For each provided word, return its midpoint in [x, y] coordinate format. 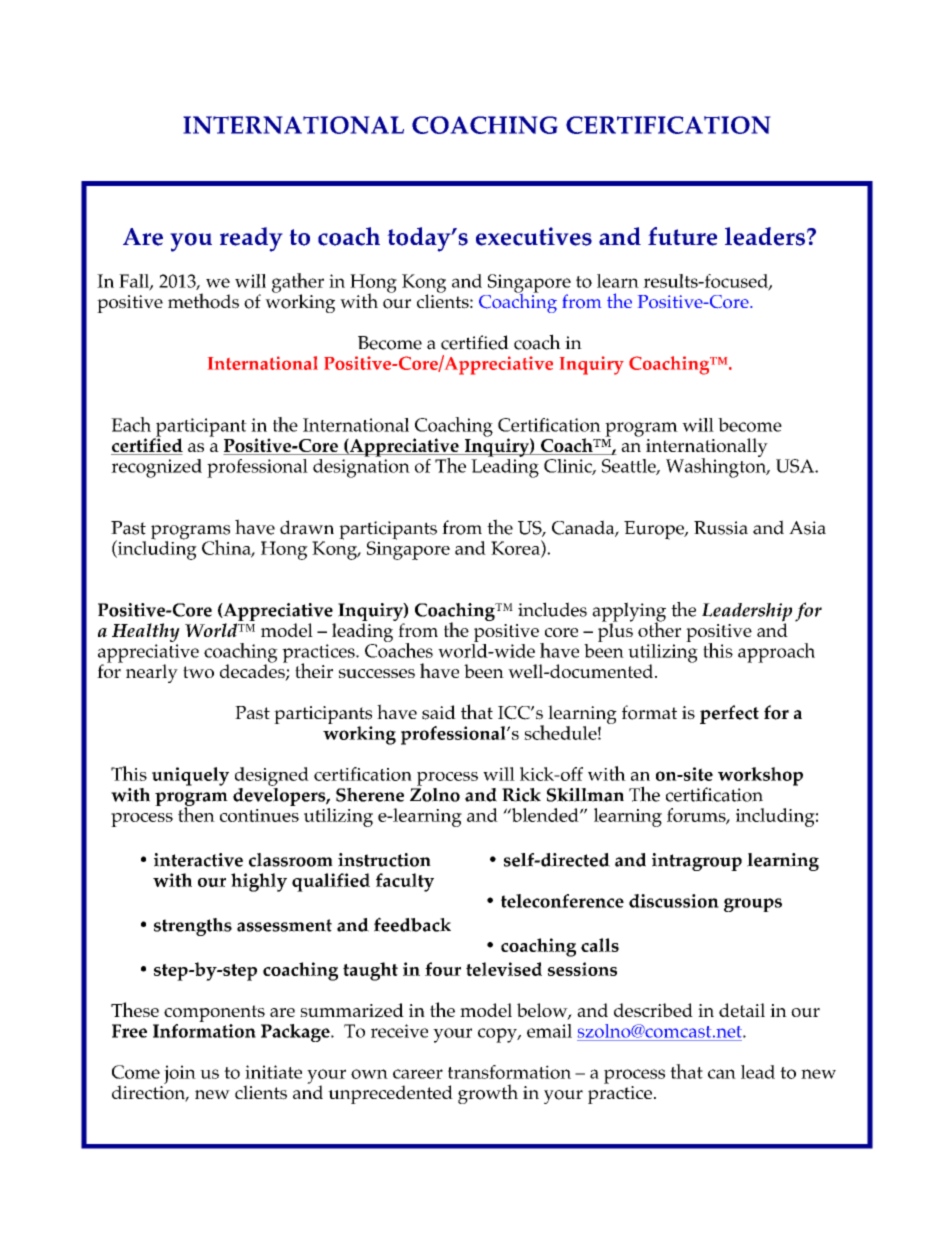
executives [534, 236]
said [439, 712]
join [180, 1074]
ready [251, 239]
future [682, 236]
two [198, 672]
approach [776, 653]
